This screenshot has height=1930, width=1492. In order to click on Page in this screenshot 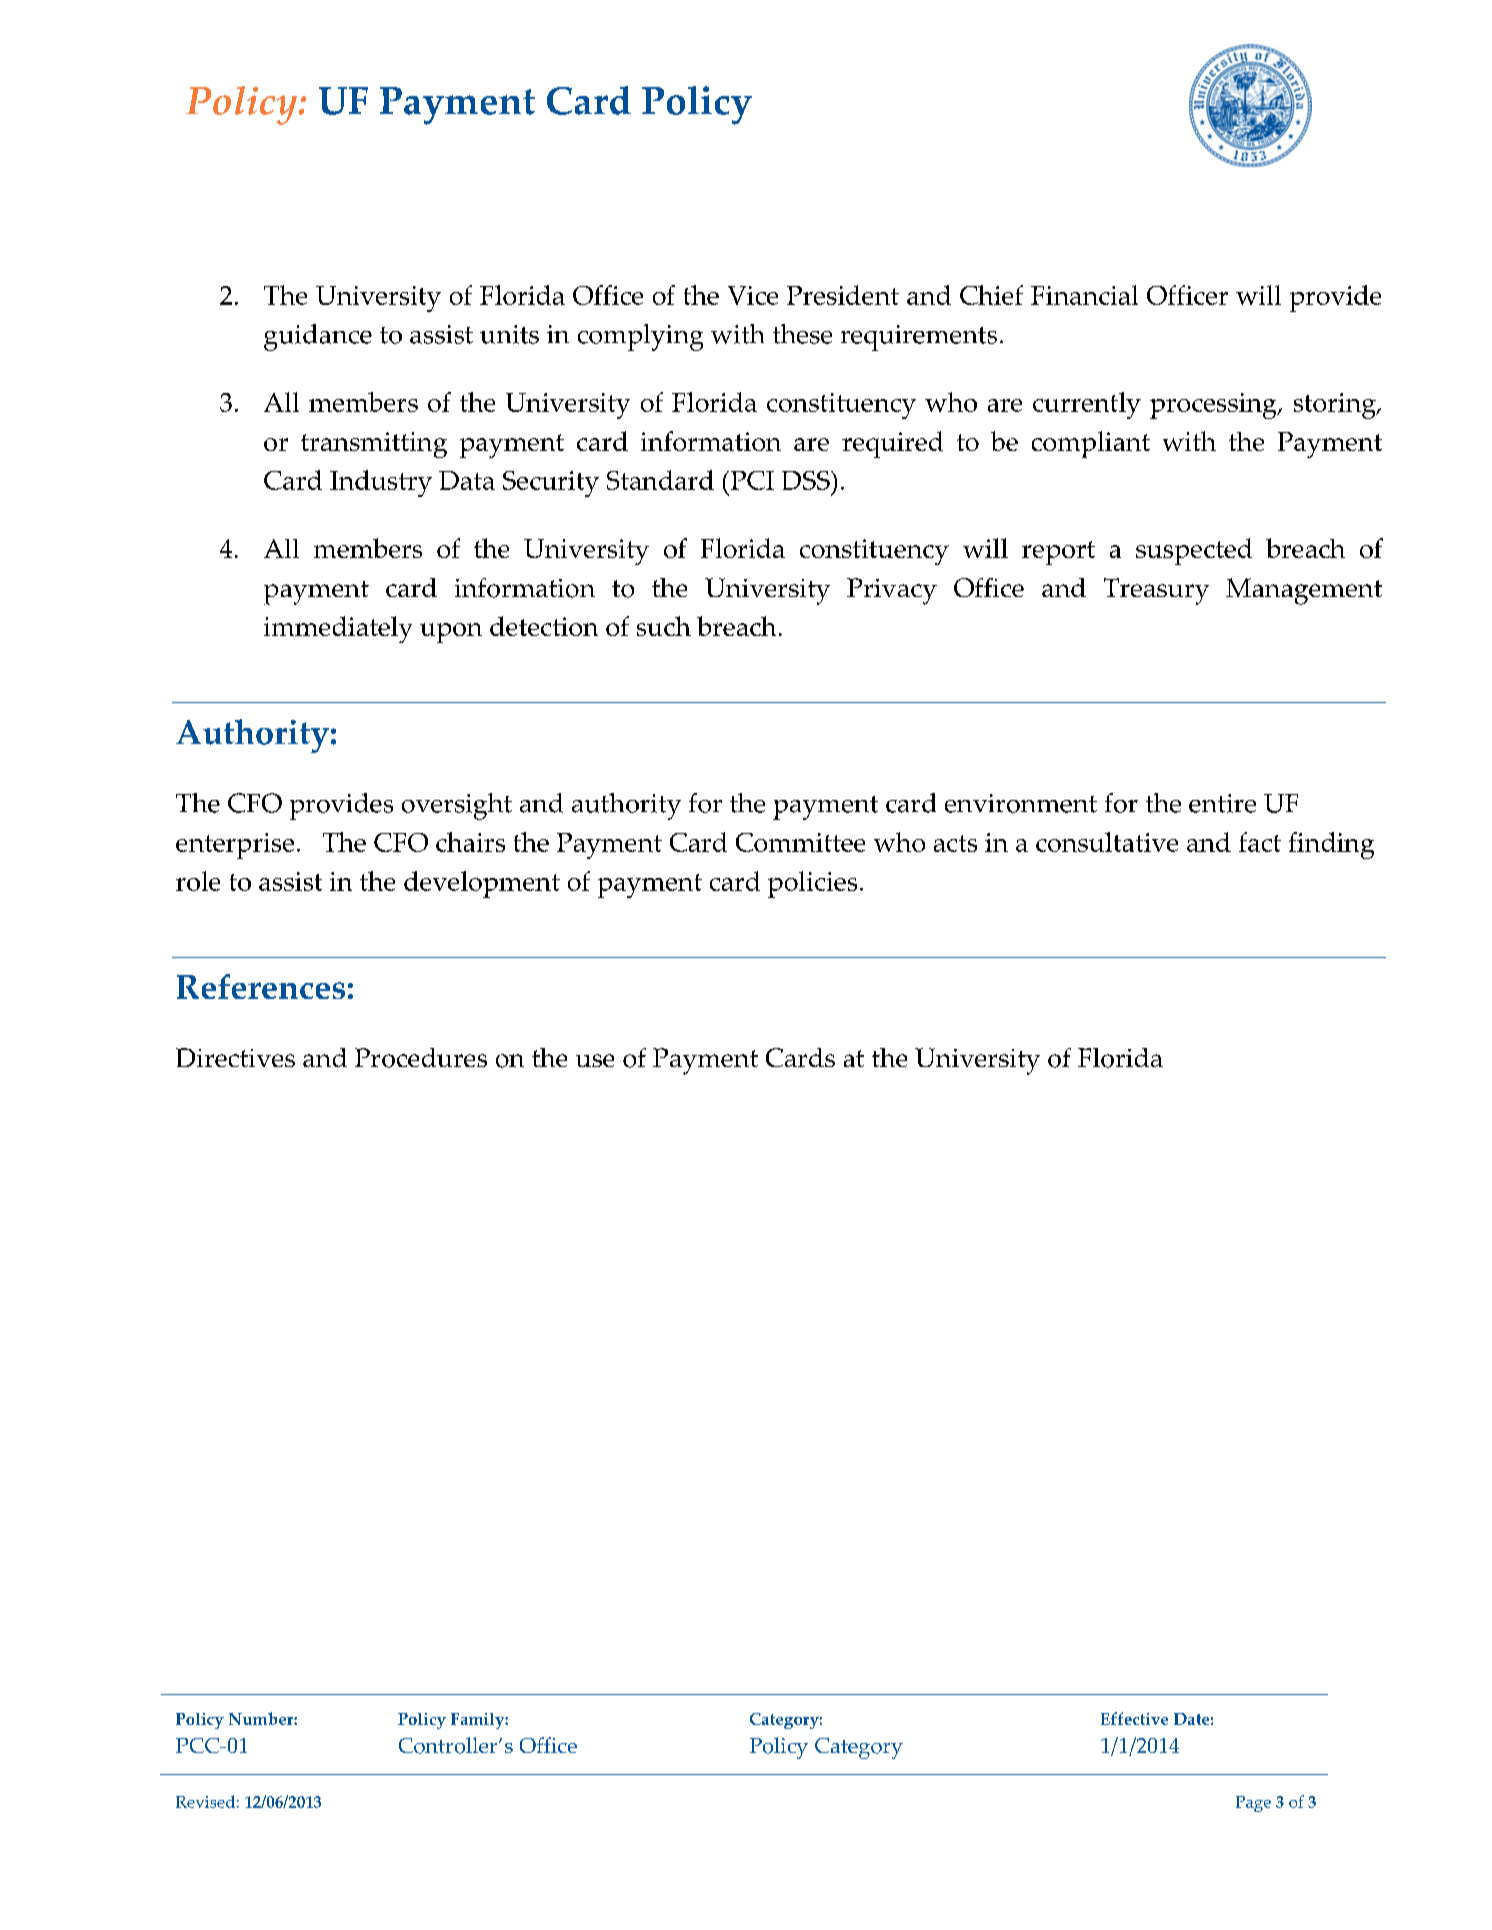, I will do `click(1253, 1804)`.
